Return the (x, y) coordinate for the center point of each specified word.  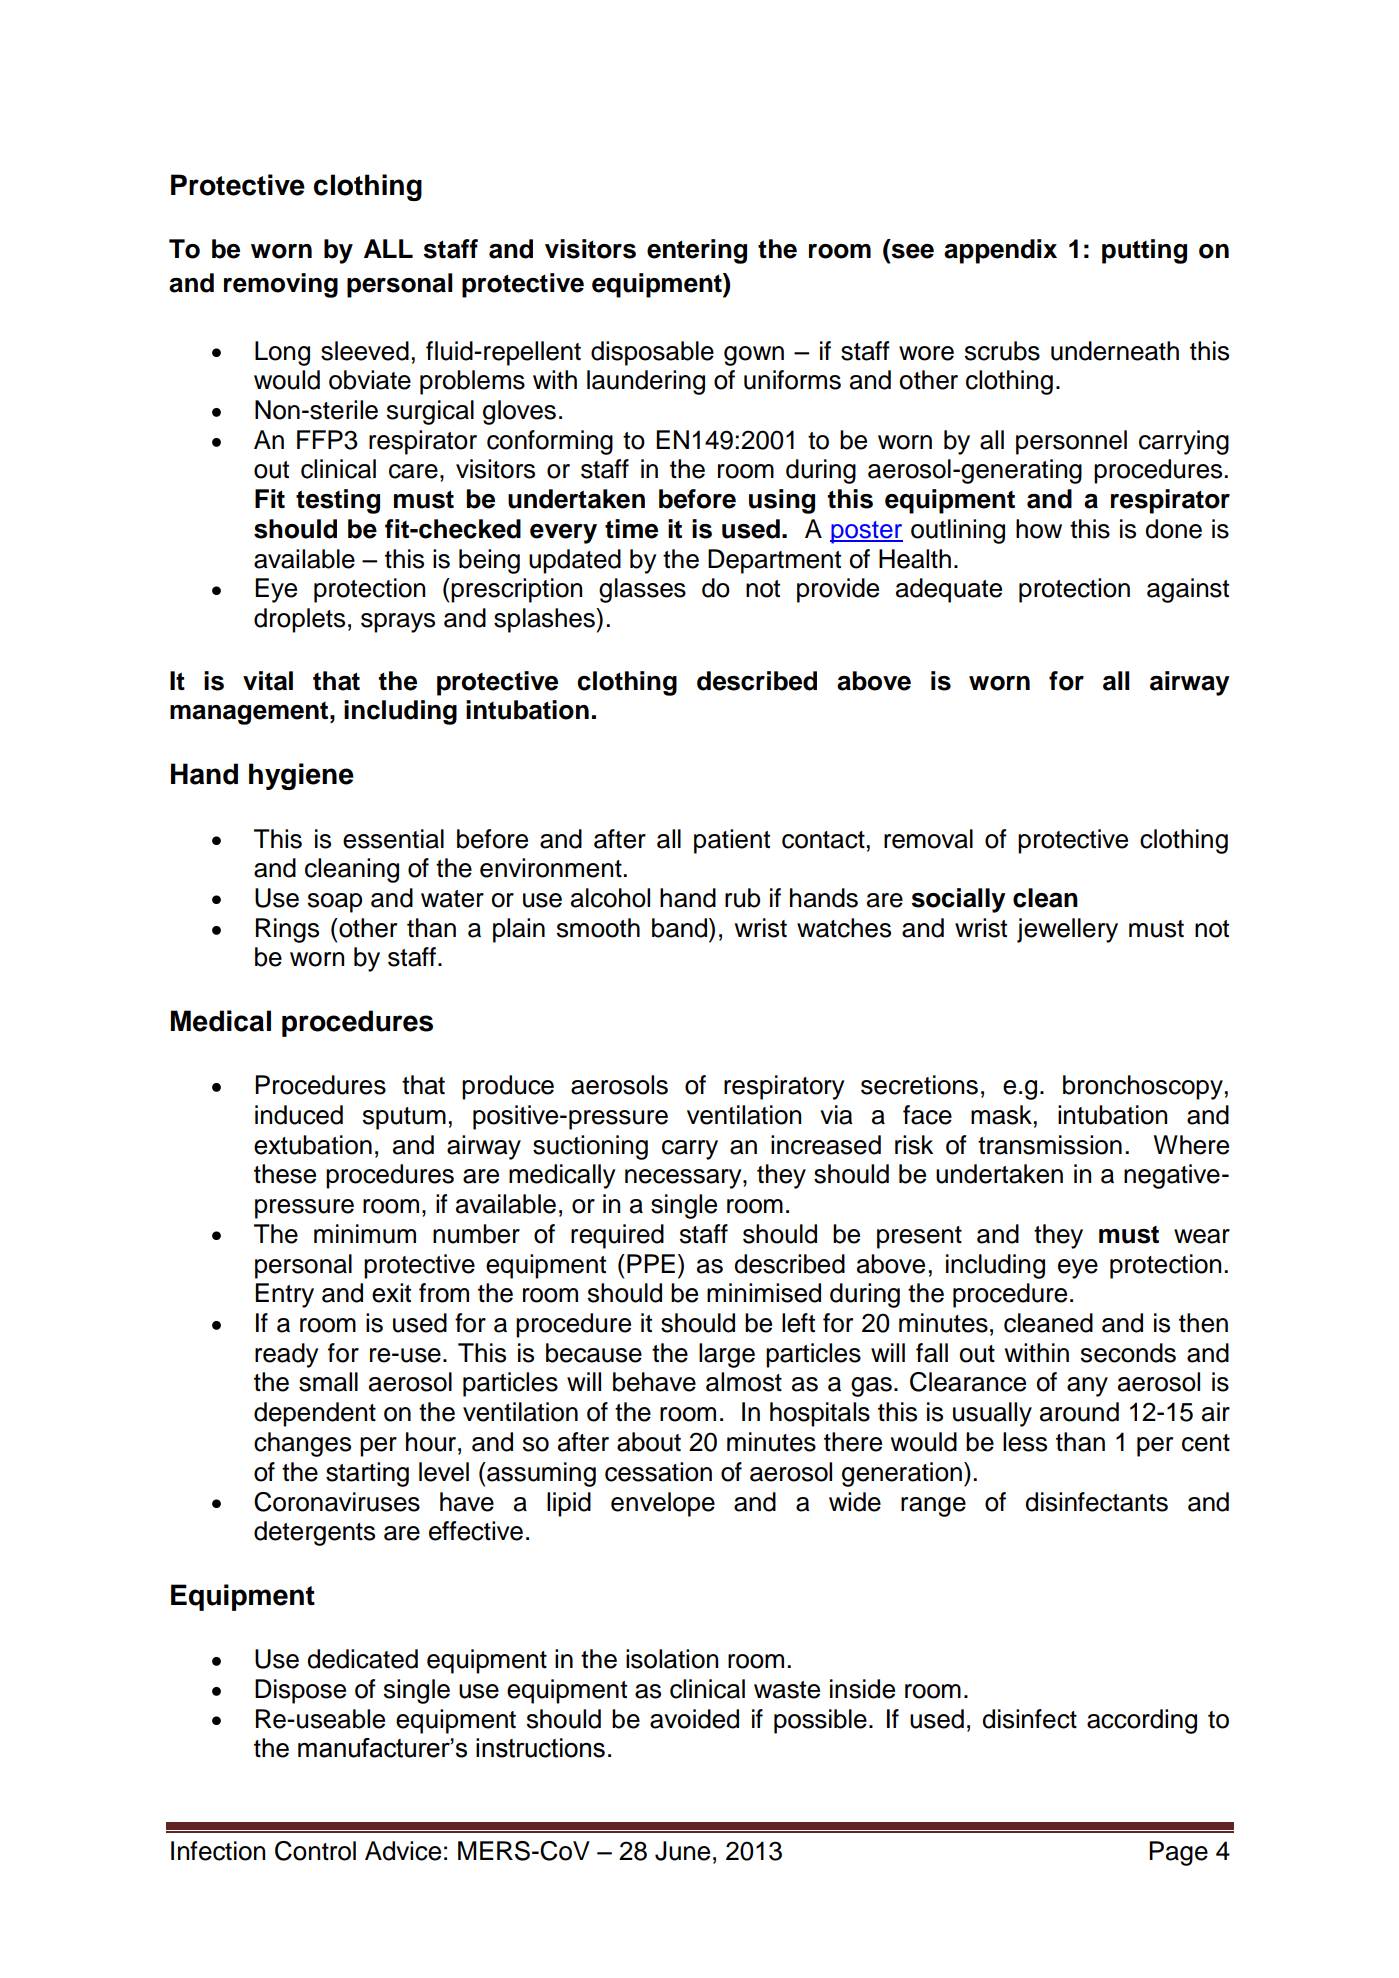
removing (281, 285)
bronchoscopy (1143, 1087)
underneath (1115, 351)
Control (315, 1851)
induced (299, 1115)
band (681, 928)
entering (697, 251)
